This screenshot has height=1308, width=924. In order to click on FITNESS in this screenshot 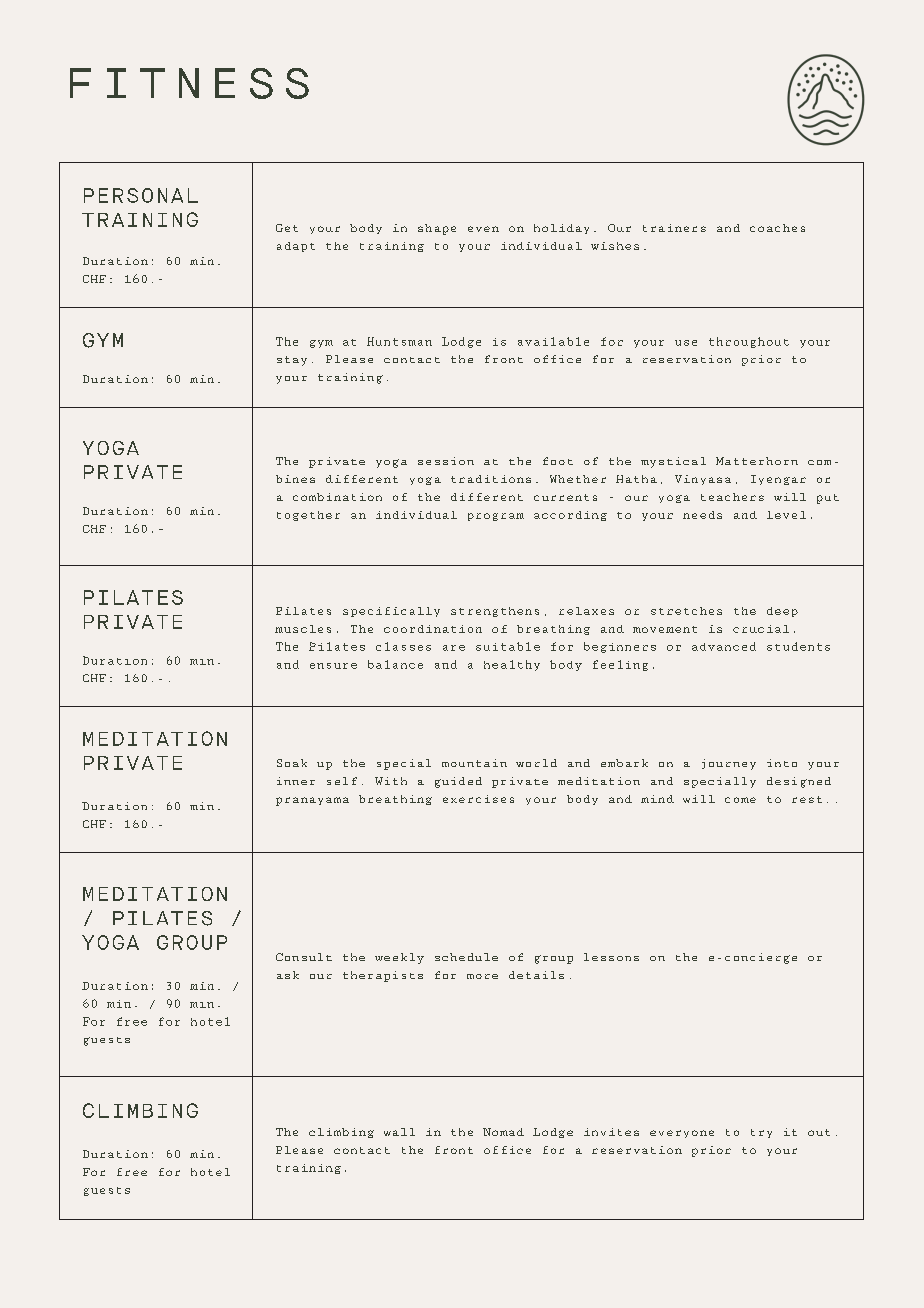, I will do `click(189, 83)`.
